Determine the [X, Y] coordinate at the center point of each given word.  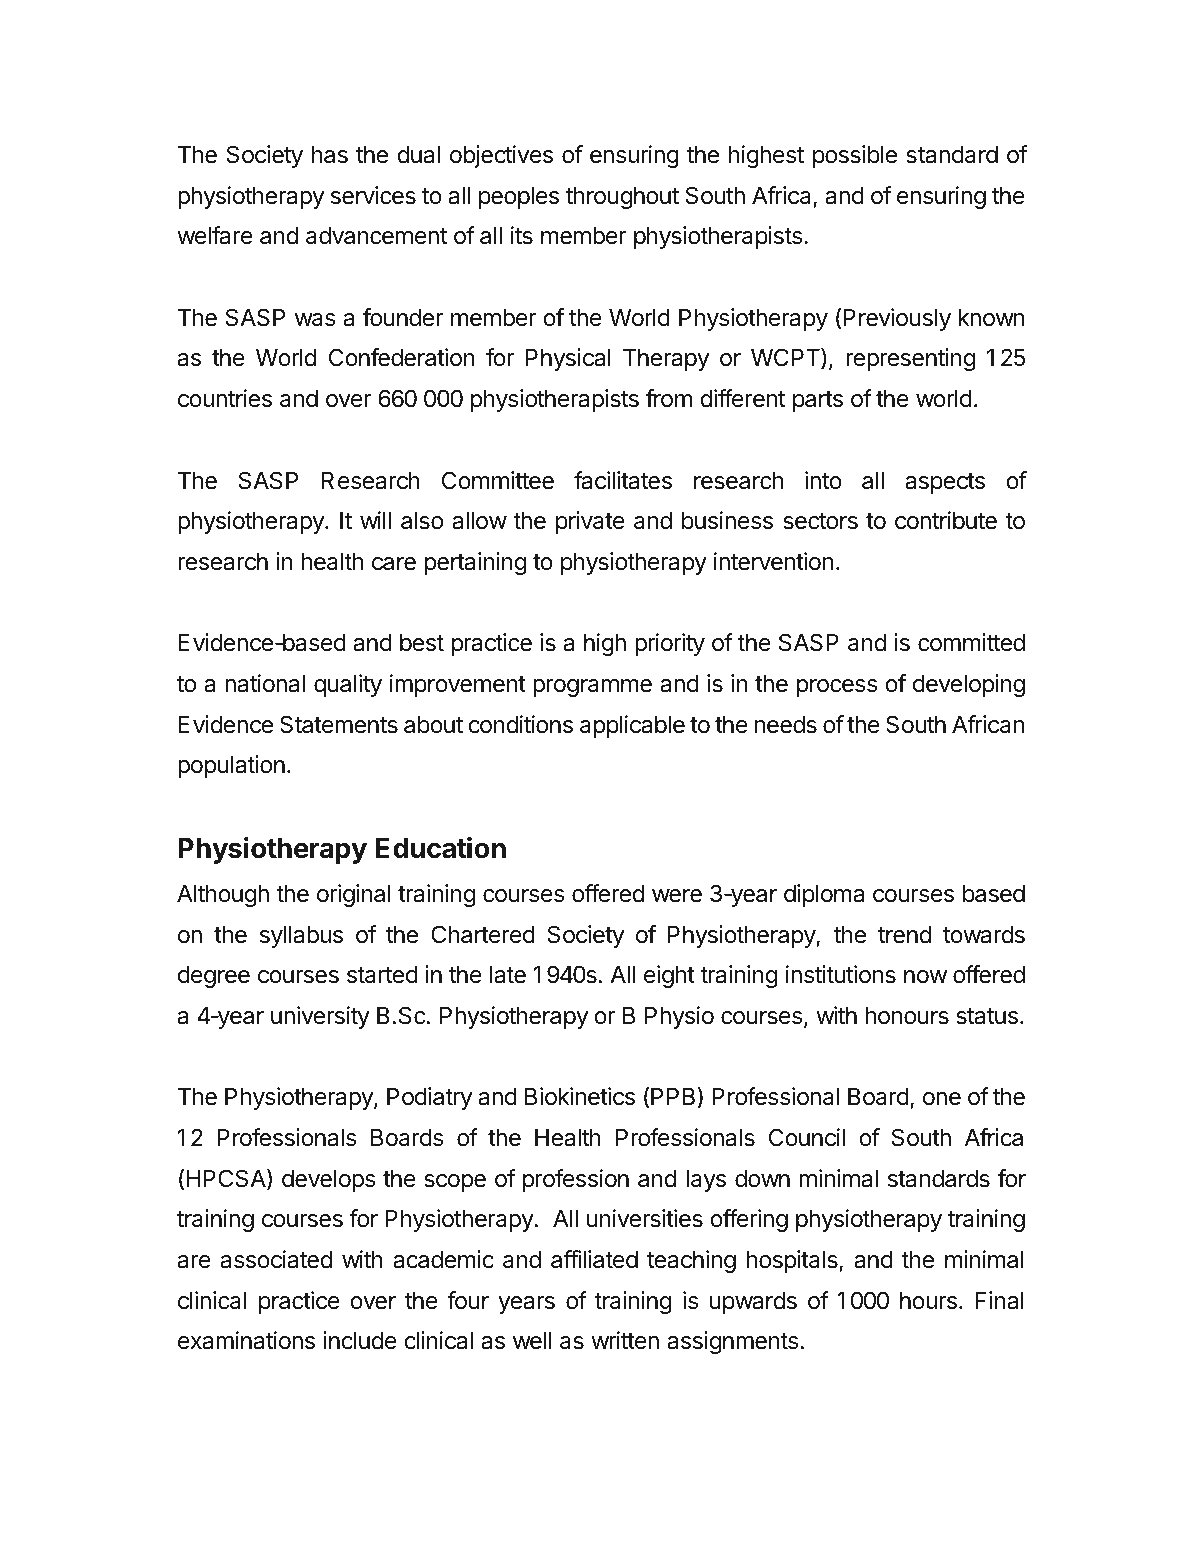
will [375, 520]
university [320, 1017]
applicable [632, 726]
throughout [622, 198]
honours [907, 1016]
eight [669, 976]
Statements [339, 724]
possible [855, 156]
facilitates [623, 480]
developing [969, 685]
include [360, 1340]
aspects [945, 483]
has [330, 155]
